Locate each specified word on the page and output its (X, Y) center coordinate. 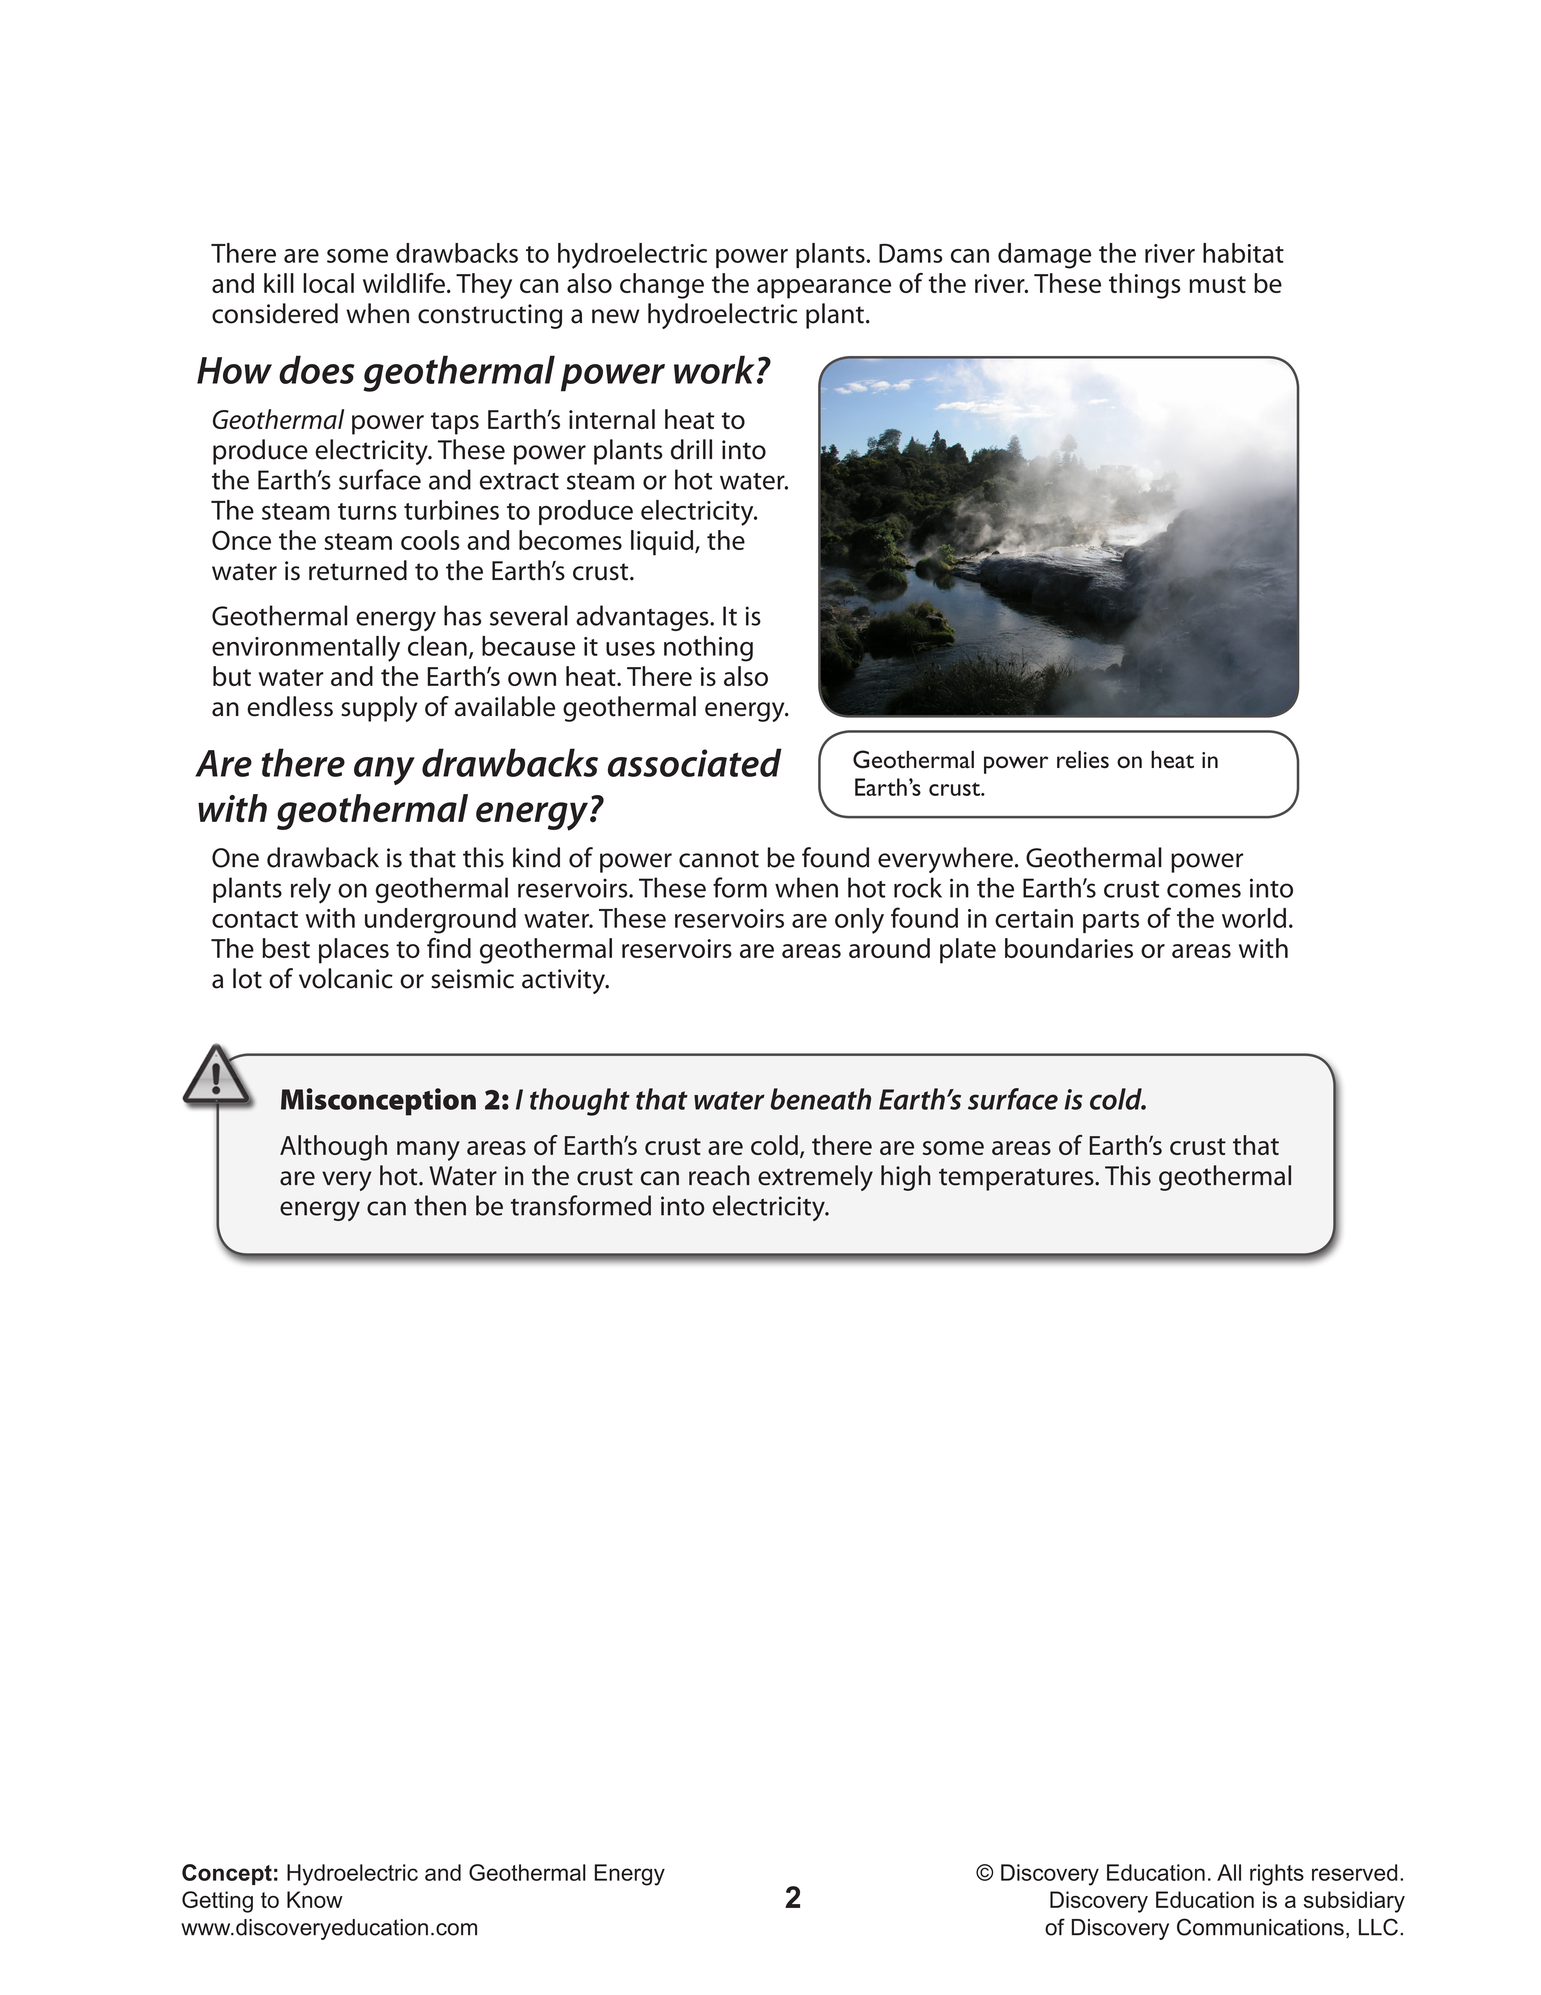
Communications (1260, 1927)
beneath (821, 1099)
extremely (815, 1178)
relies (1083, 759)
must (1217, 284)
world (1254, 918)
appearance (824, 289)
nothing (708, 649)
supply (379, 709)
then (440, 1205)
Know (315, 1899)
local (328, 283)
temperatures (1017, 1179)
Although (333, 1148)
